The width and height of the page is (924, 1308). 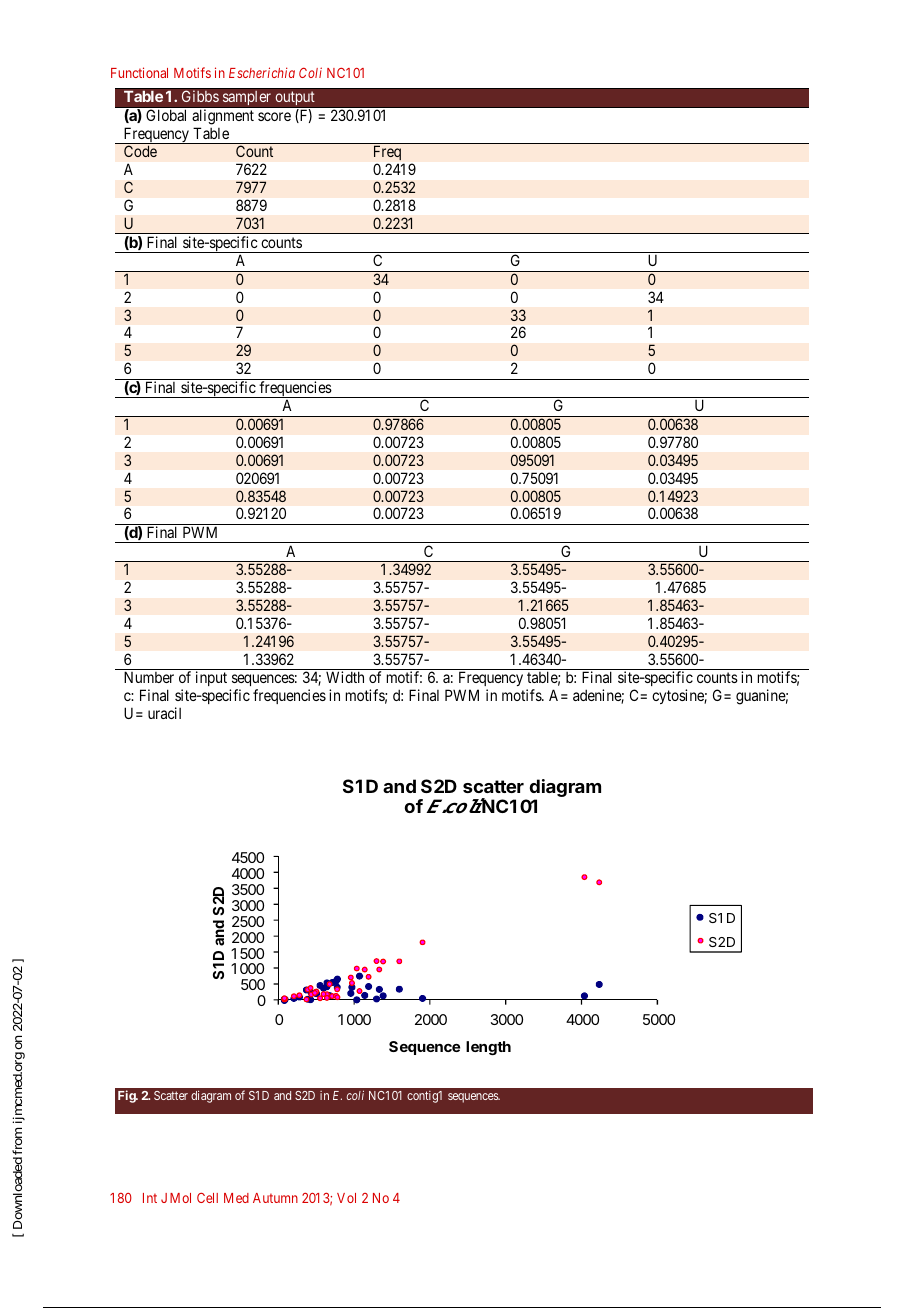 What do you see at coordinates (346, 1198) in the page?
I see `Vol` at bounding box center [346, 1198].
